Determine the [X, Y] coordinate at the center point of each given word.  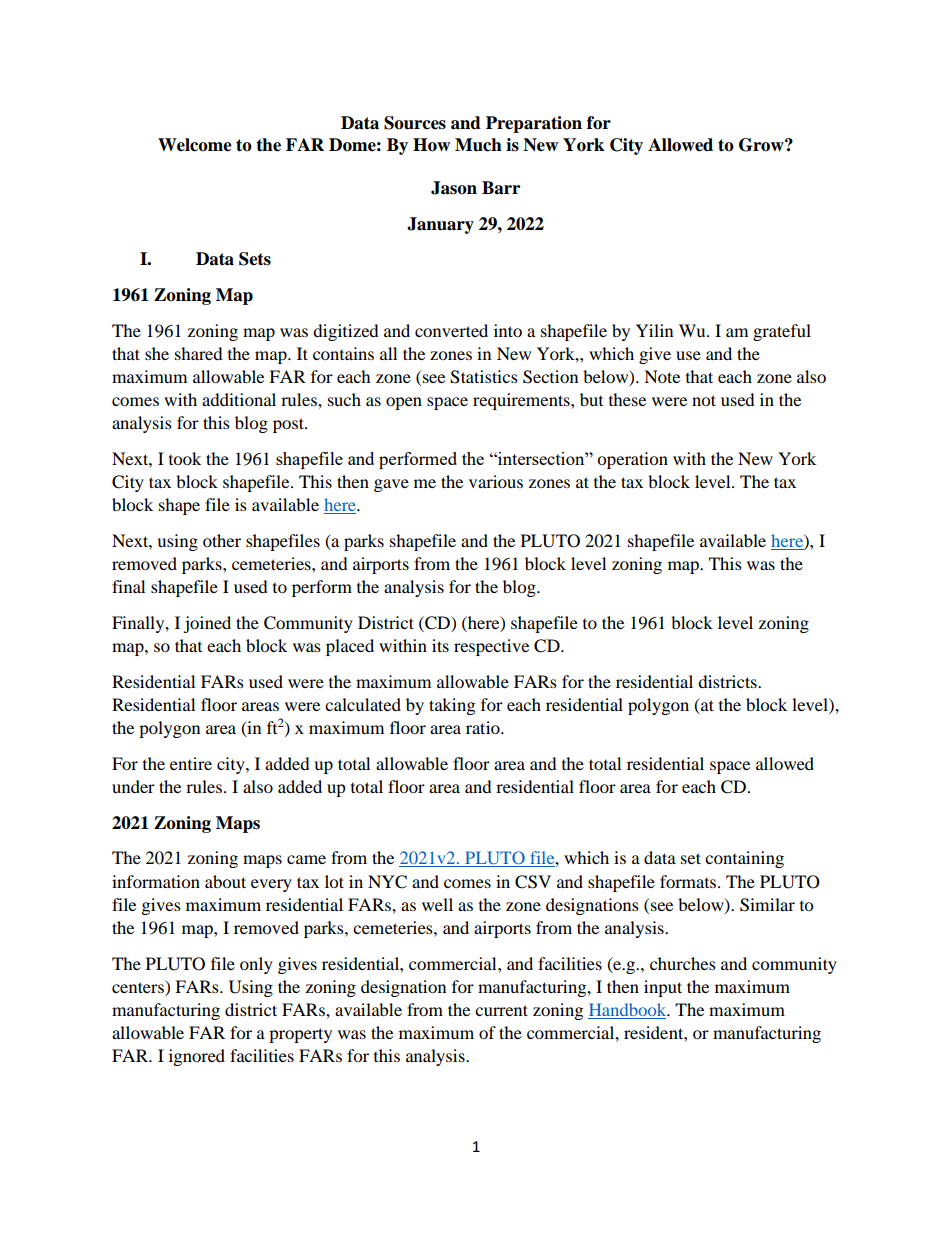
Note [662, 376]
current [501, 1010]
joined [207, 624]
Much [478, 145]
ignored [197, 1057]
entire [191, 763]
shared [199, 353]
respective [491, 647]
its [440, 645]
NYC [387, 882]
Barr [501, 188]
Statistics [484, 377]
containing [744, 859]
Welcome [195, 145]
